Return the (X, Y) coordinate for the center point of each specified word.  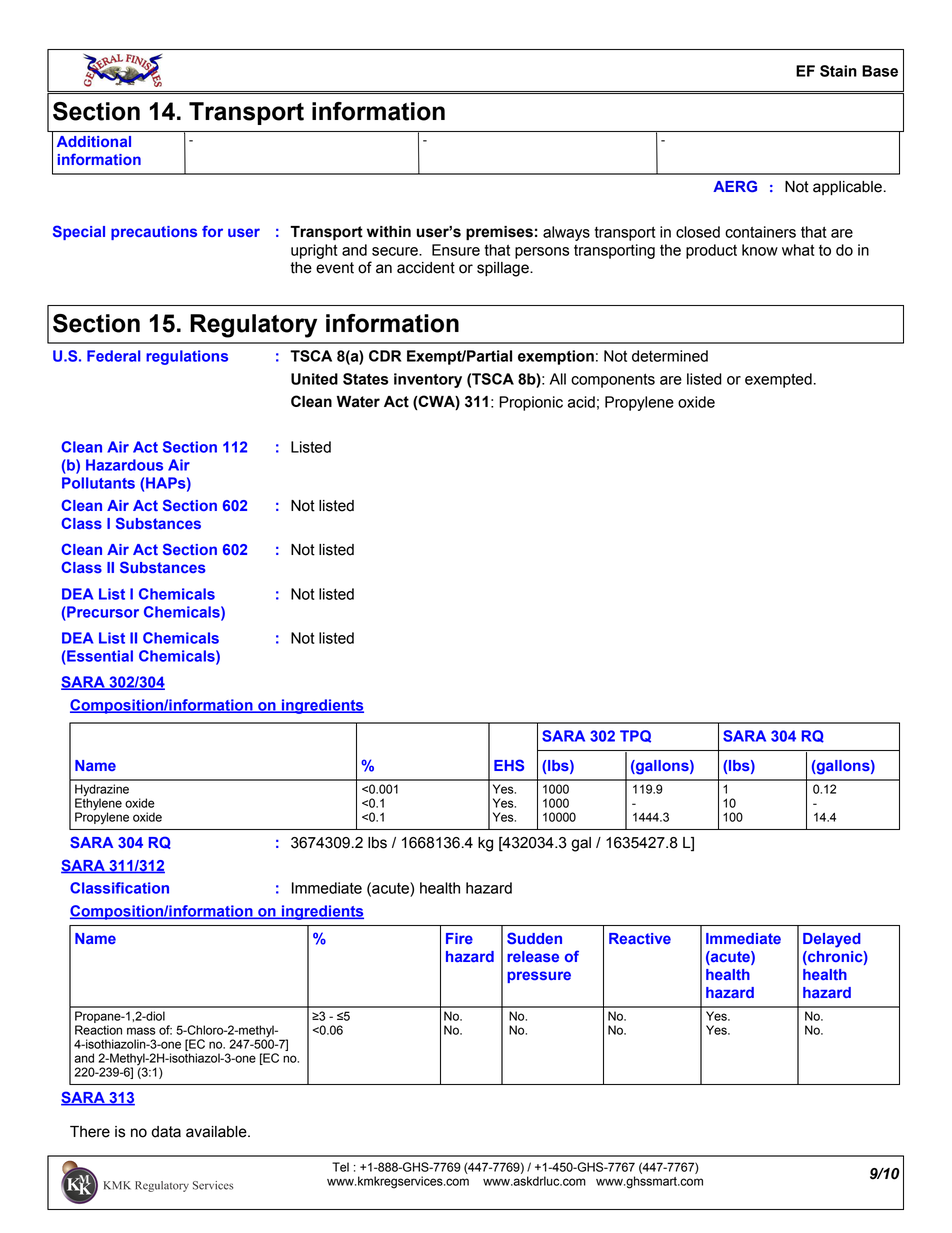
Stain (838, 71)
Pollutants (98, 483)
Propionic (531, 403)
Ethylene (98, 804)
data (166, 1132)
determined (670, 356)
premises (499, 233)
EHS (509, 765)
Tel (340, 1167)
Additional (94, 141)
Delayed (832, 940)
